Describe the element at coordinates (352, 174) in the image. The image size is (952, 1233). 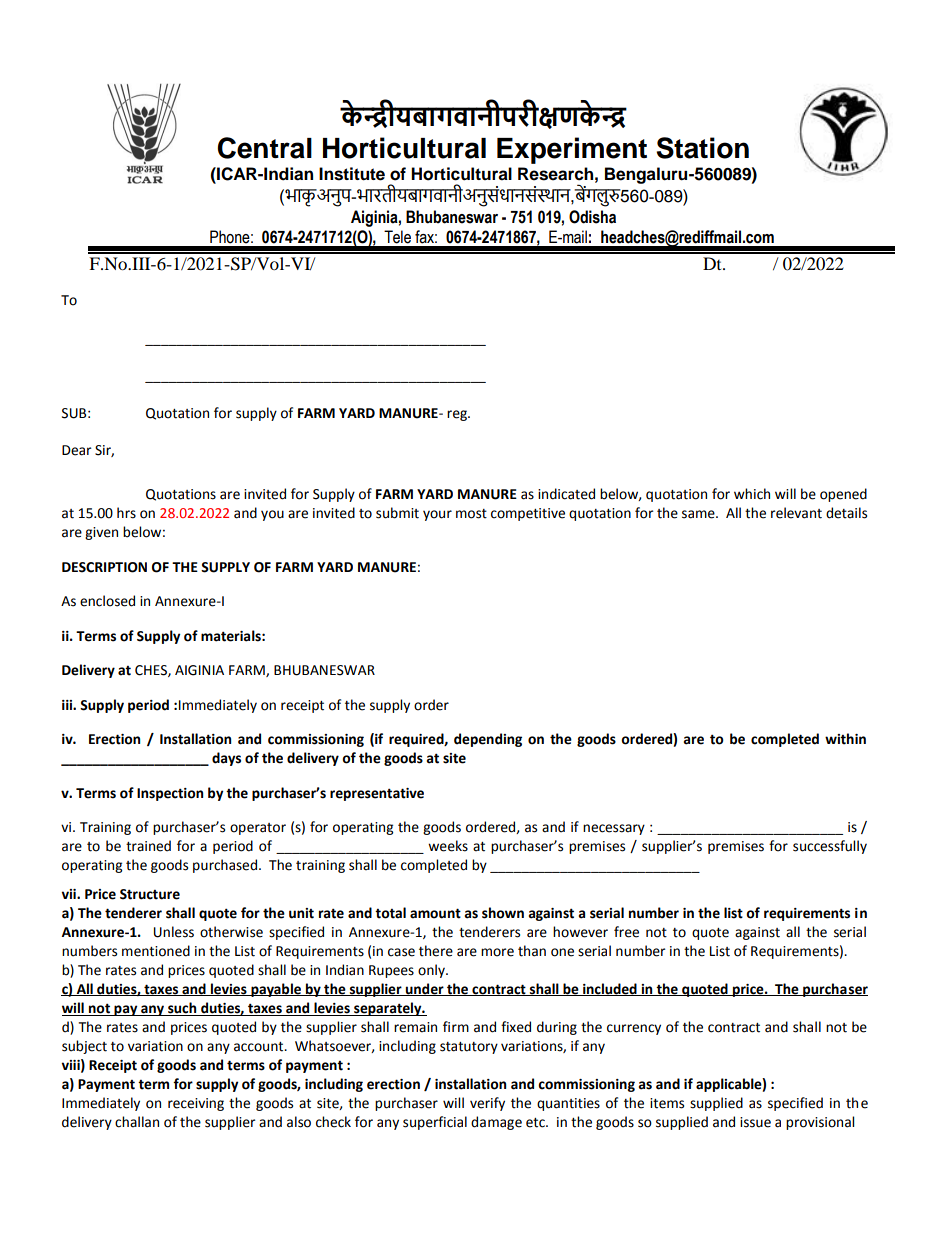
I see `Institute` at that location.
